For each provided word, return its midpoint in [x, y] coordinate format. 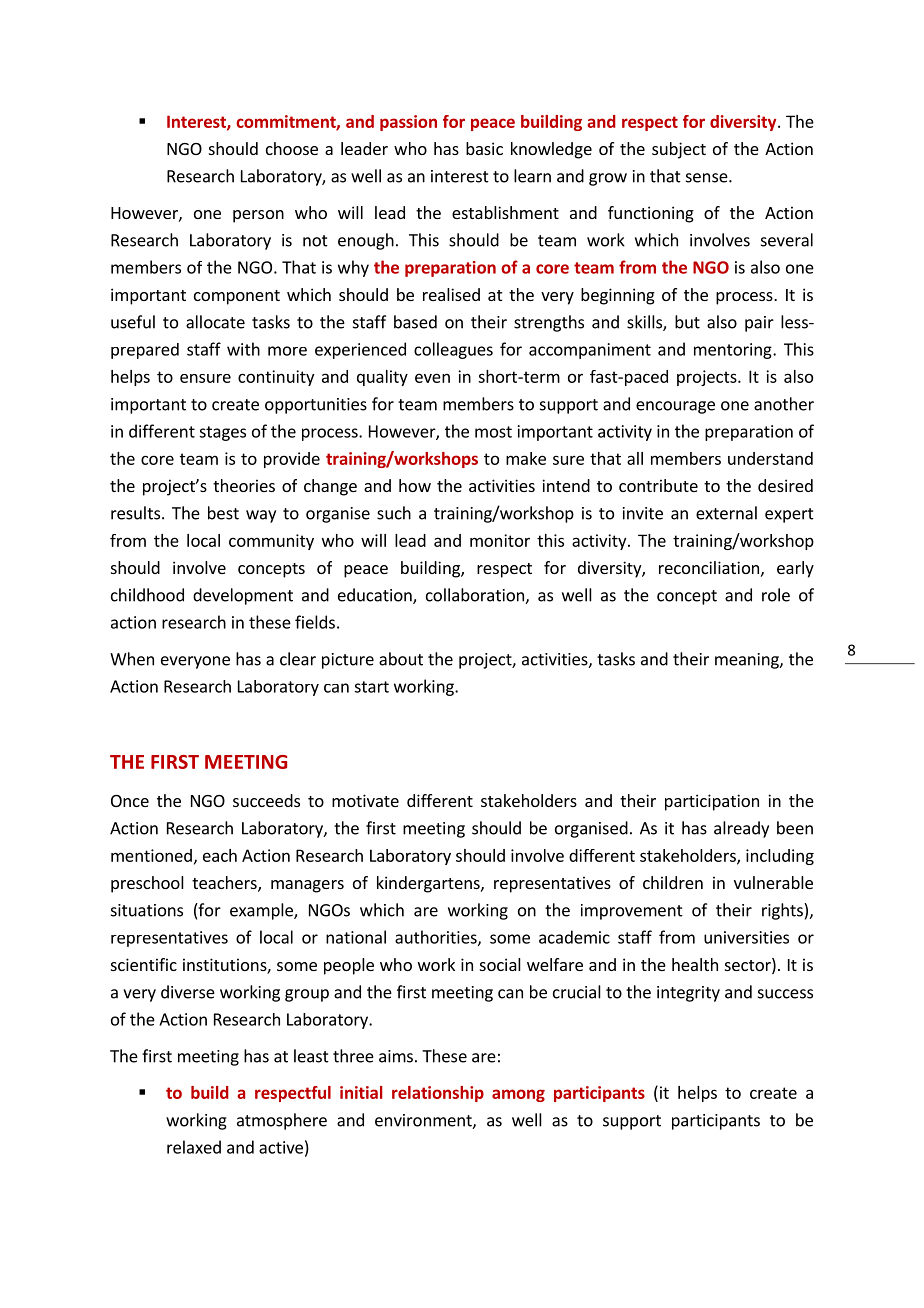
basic [484, 148]
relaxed [194, 1147]
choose [292, 148]
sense [708, 178]
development [243, 596]
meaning [748, 661]
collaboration [476, 596]
